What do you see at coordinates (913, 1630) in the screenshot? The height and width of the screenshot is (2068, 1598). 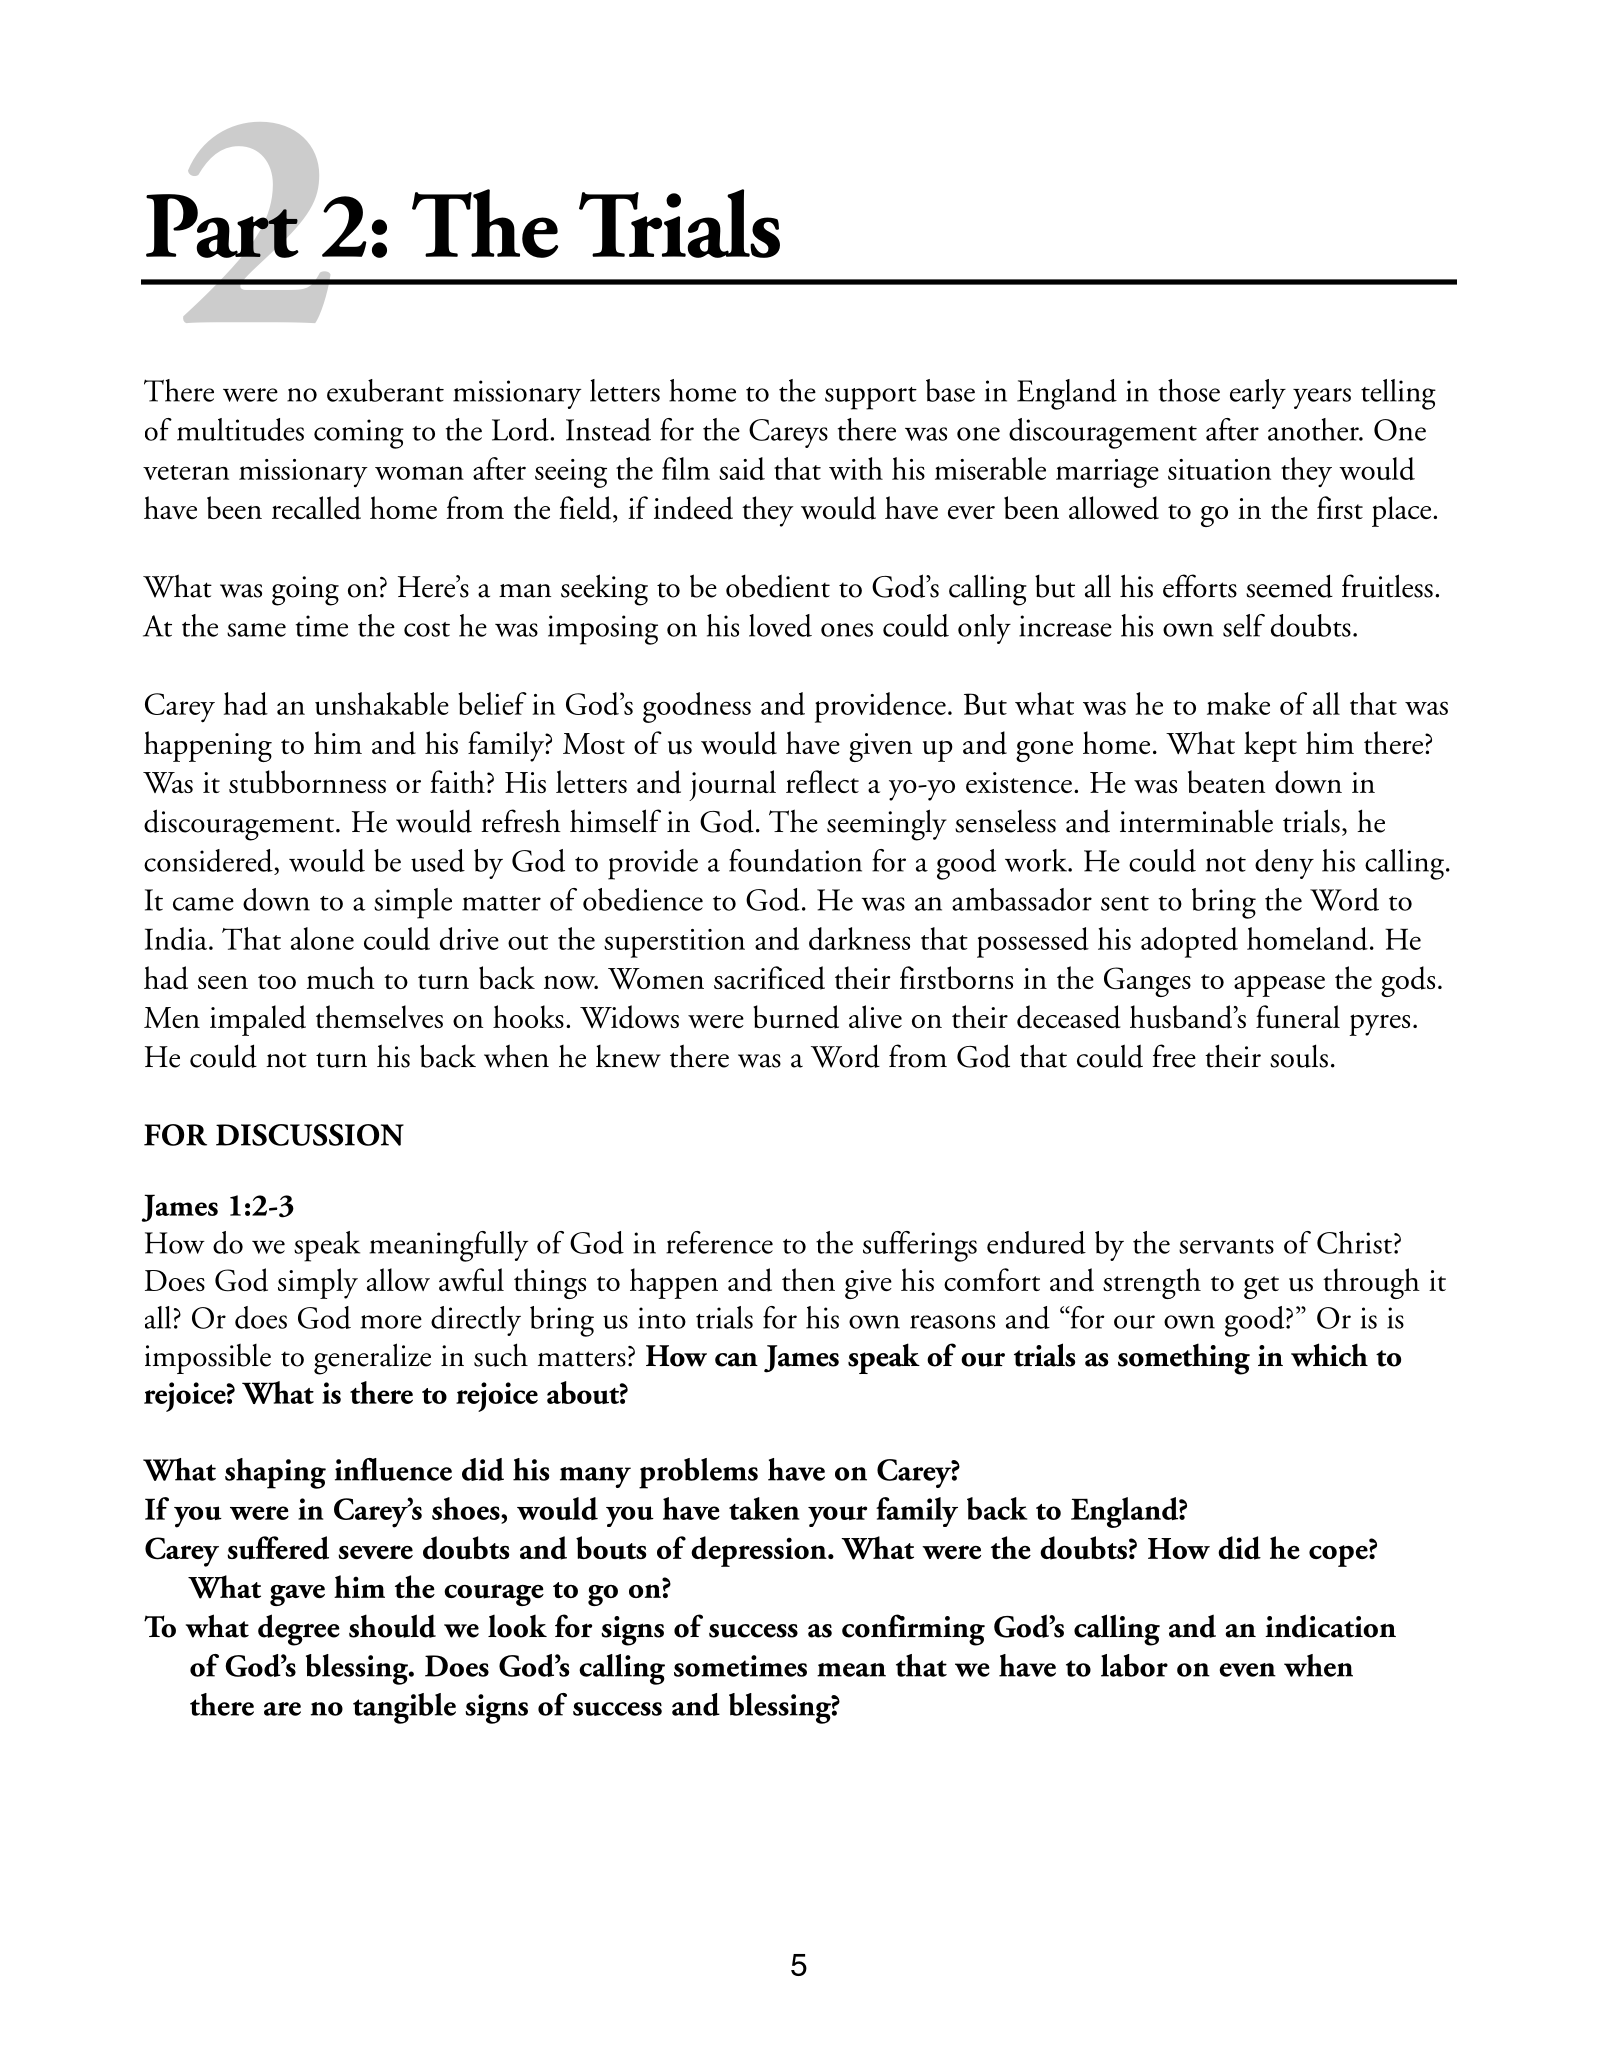 I see `confirming` at bounding box center [913, 1630].
